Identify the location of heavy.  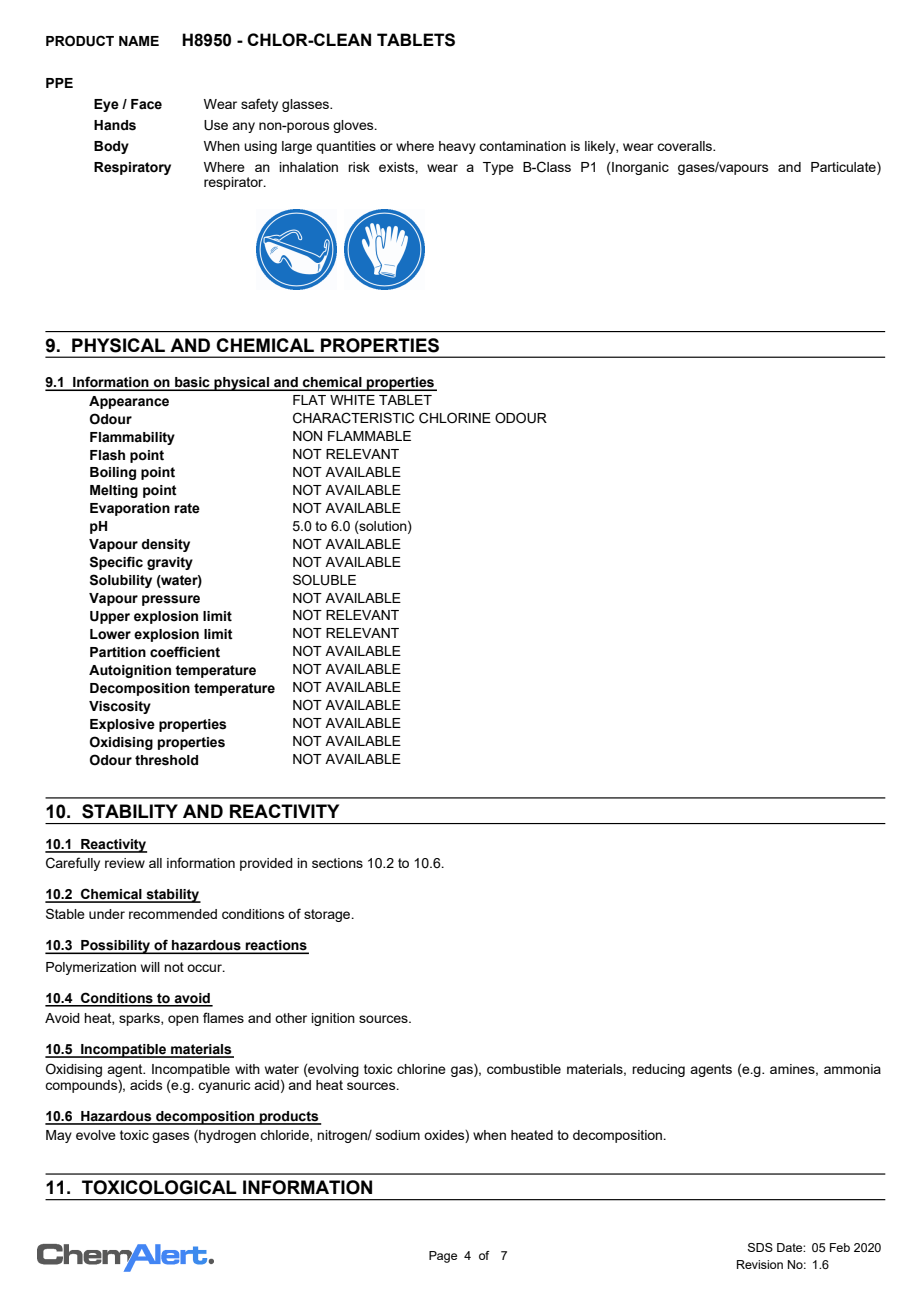
(457, 147).
